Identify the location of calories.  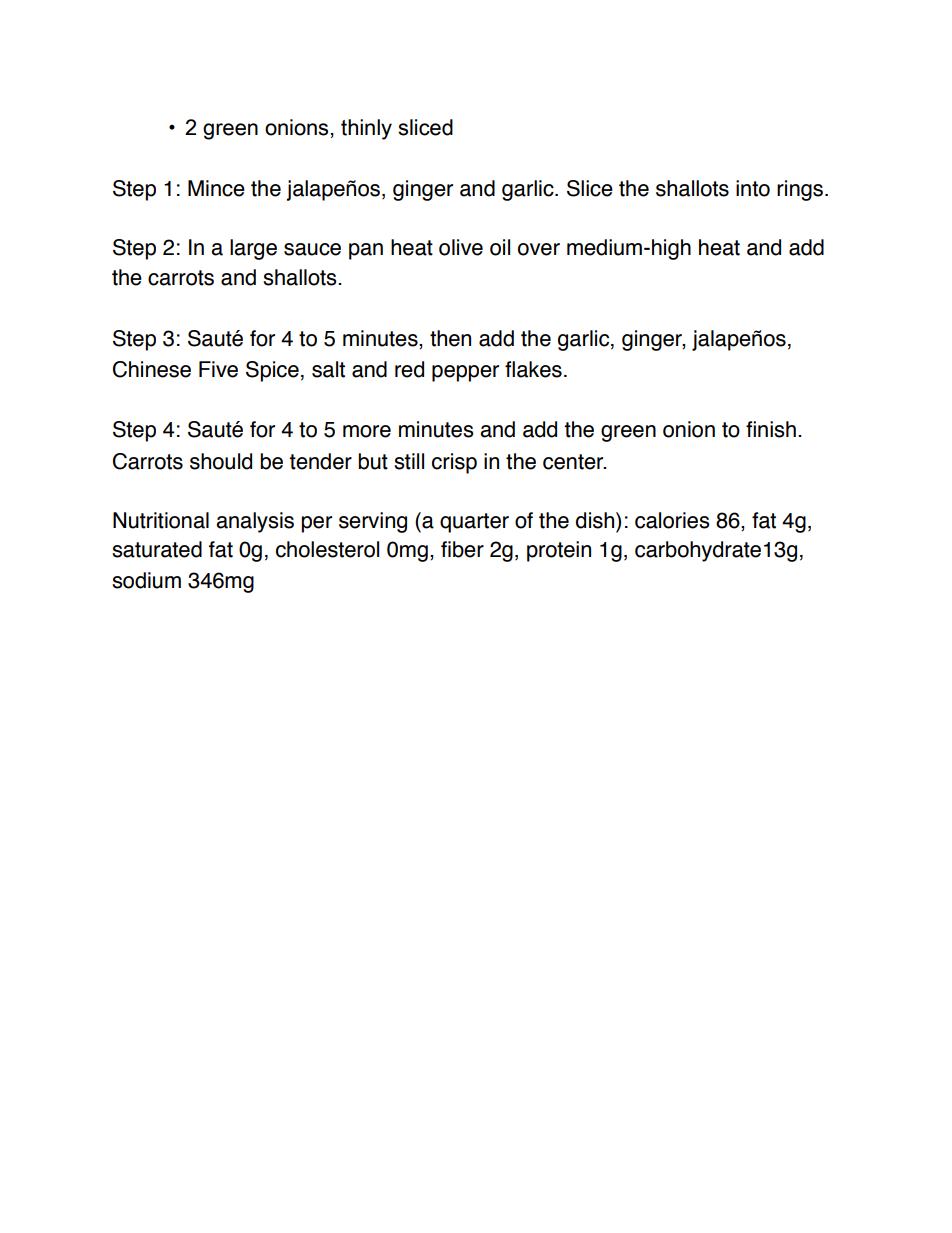
(672, 520).
